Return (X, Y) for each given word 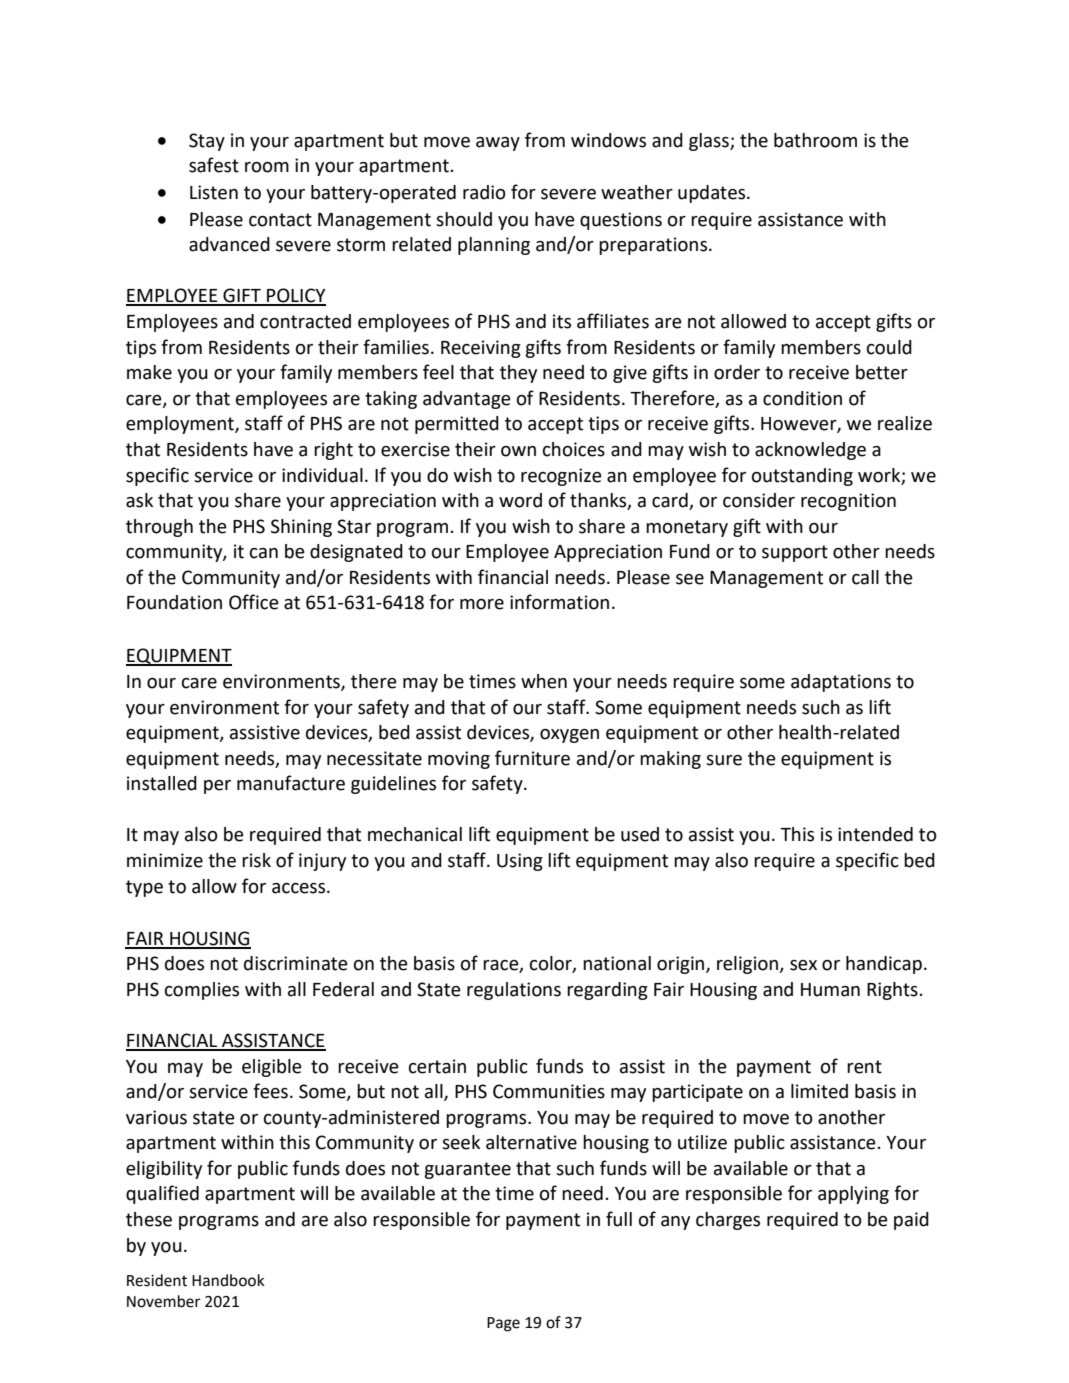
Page (503, 1324)
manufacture (291, 783)
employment (181, 425)
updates (713, 194)
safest (214, 165)
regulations (514, 991)
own (518, 451)
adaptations (841, 683)
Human (830, 990)
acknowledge (810, 451)
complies (202, 991)
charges (728, 1221)
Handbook (228, 1280)
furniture (532, 758)
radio (484, 192)
